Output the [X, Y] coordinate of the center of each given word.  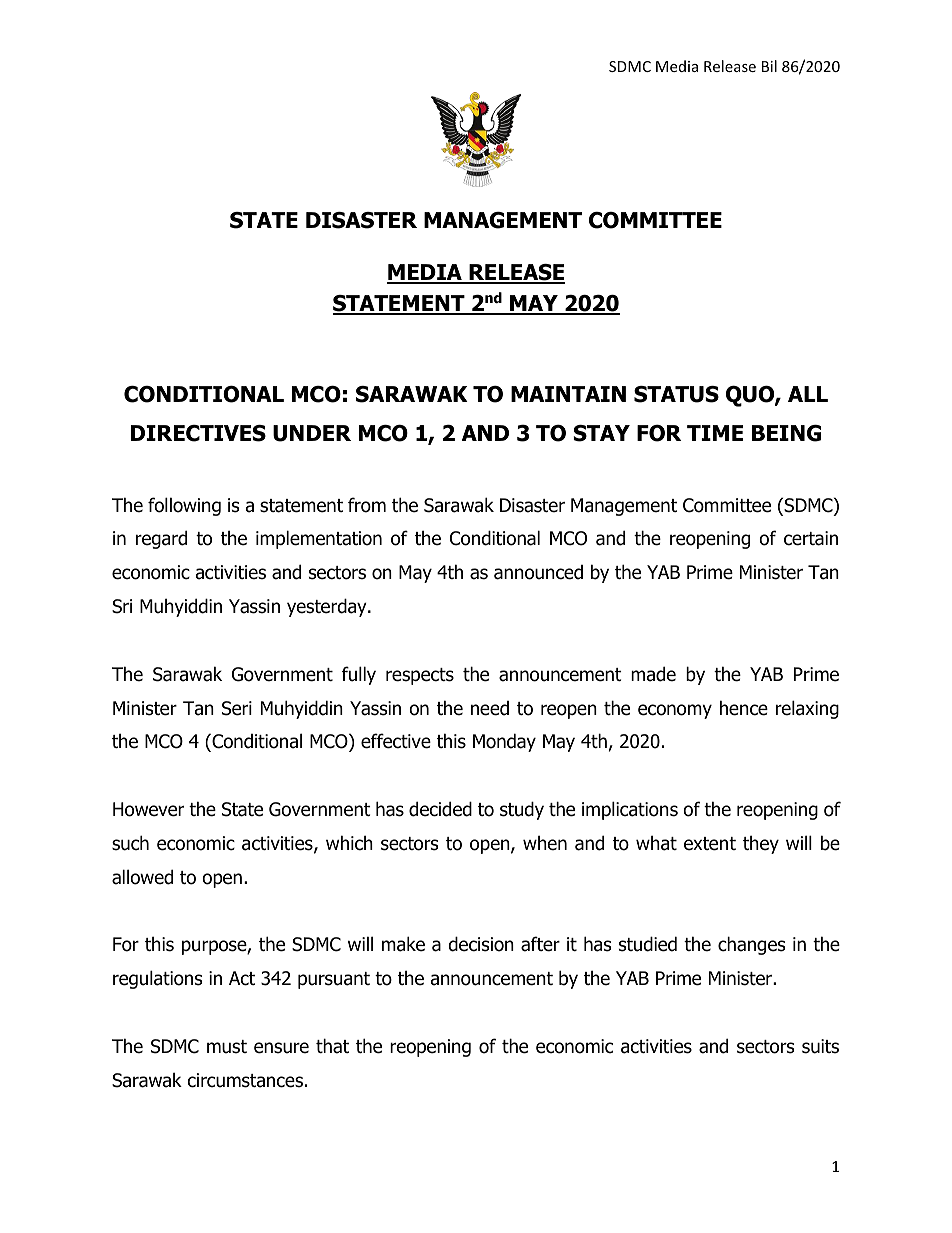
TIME [715, 433]
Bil [769, 66]
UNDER [312, 433]
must [227, 1047]
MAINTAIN [568, 394]
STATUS [676, 394]
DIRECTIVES [198, 433]
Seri [237, 708]
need [490, 708]
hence [744, 708]
